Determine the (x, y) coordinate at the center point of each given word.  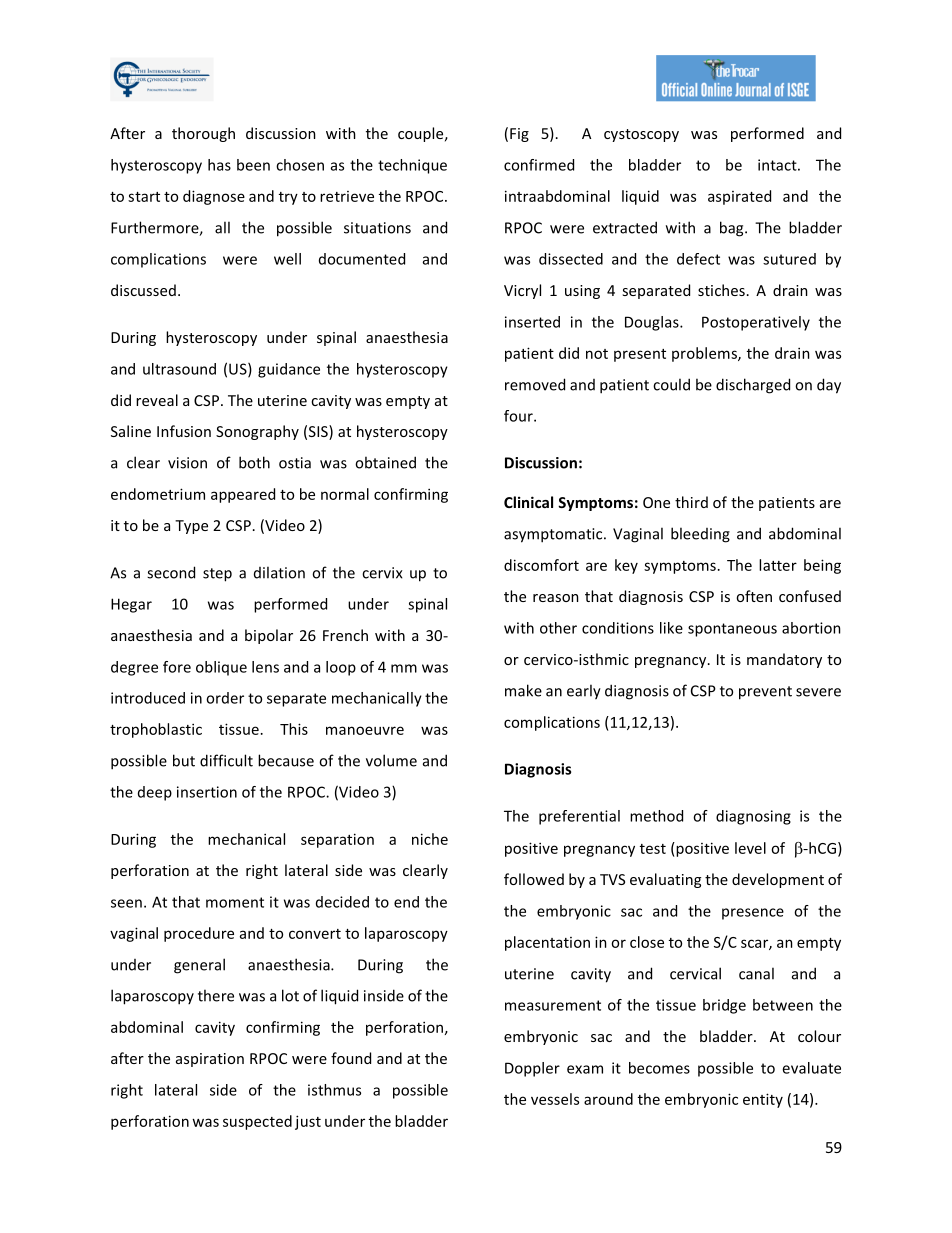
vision (187, 463)
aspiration (210, 1060)
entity (763, 1100)
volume (391, 760)
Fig (519, 135)
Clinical (528, 502)
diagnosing (753, 817)
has (219, 165)
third (691, 502)
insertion (207, 792)
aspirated (739, 197)
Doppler (532, 1069)
